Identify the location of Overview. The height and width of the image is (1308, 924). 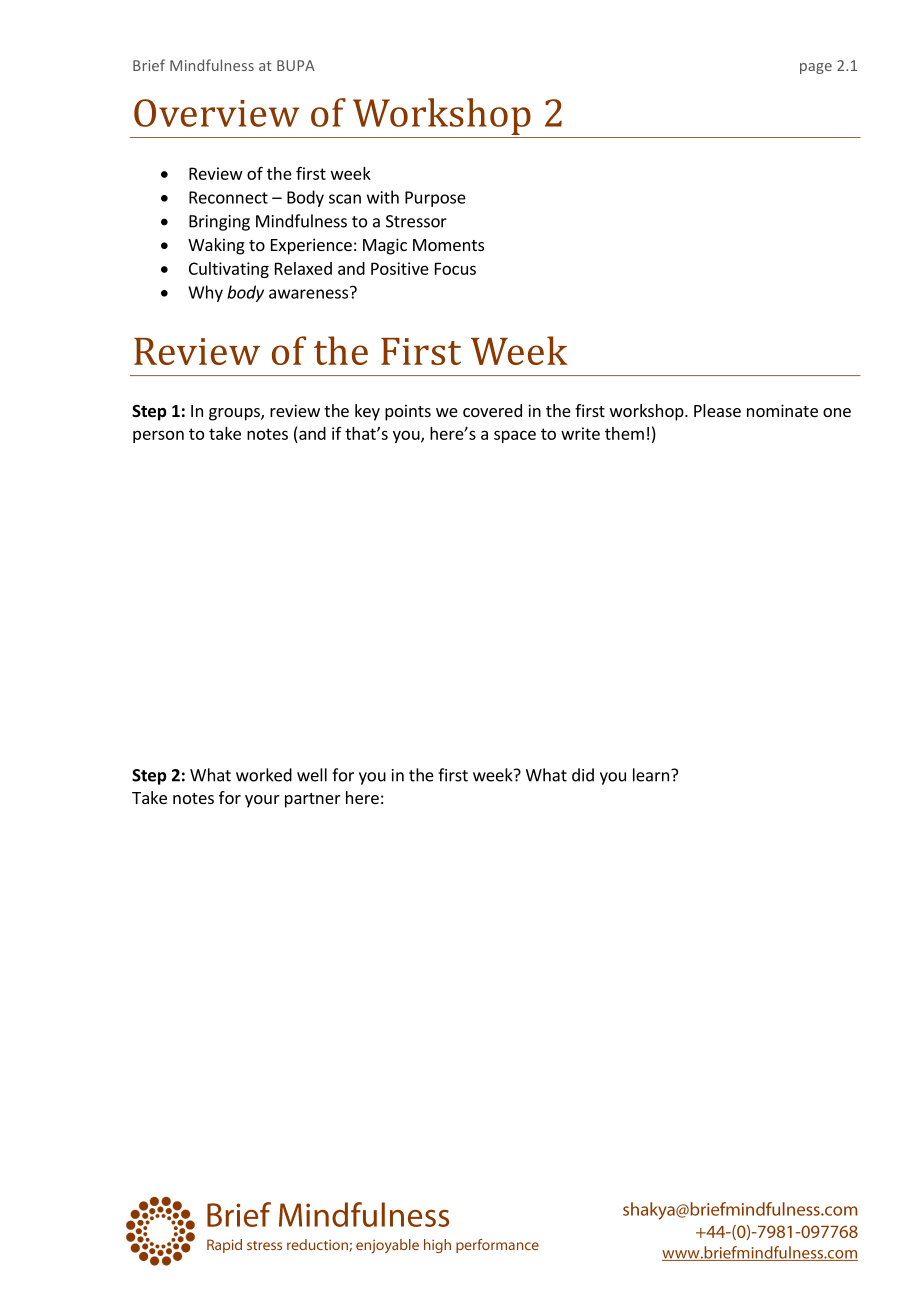
(217, 113).
